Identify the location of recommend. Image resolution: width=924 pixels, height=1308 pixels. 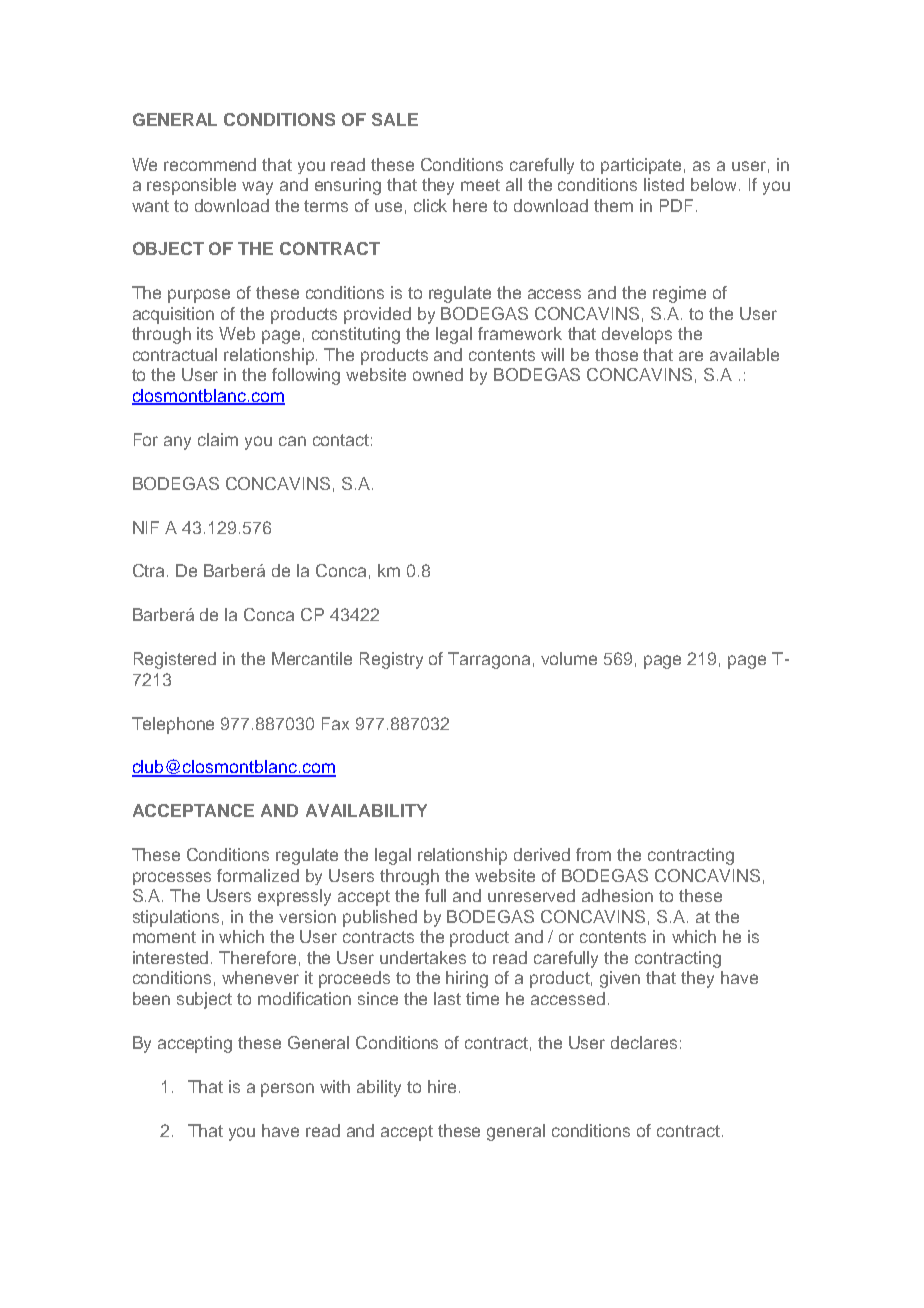
(210, 164).
